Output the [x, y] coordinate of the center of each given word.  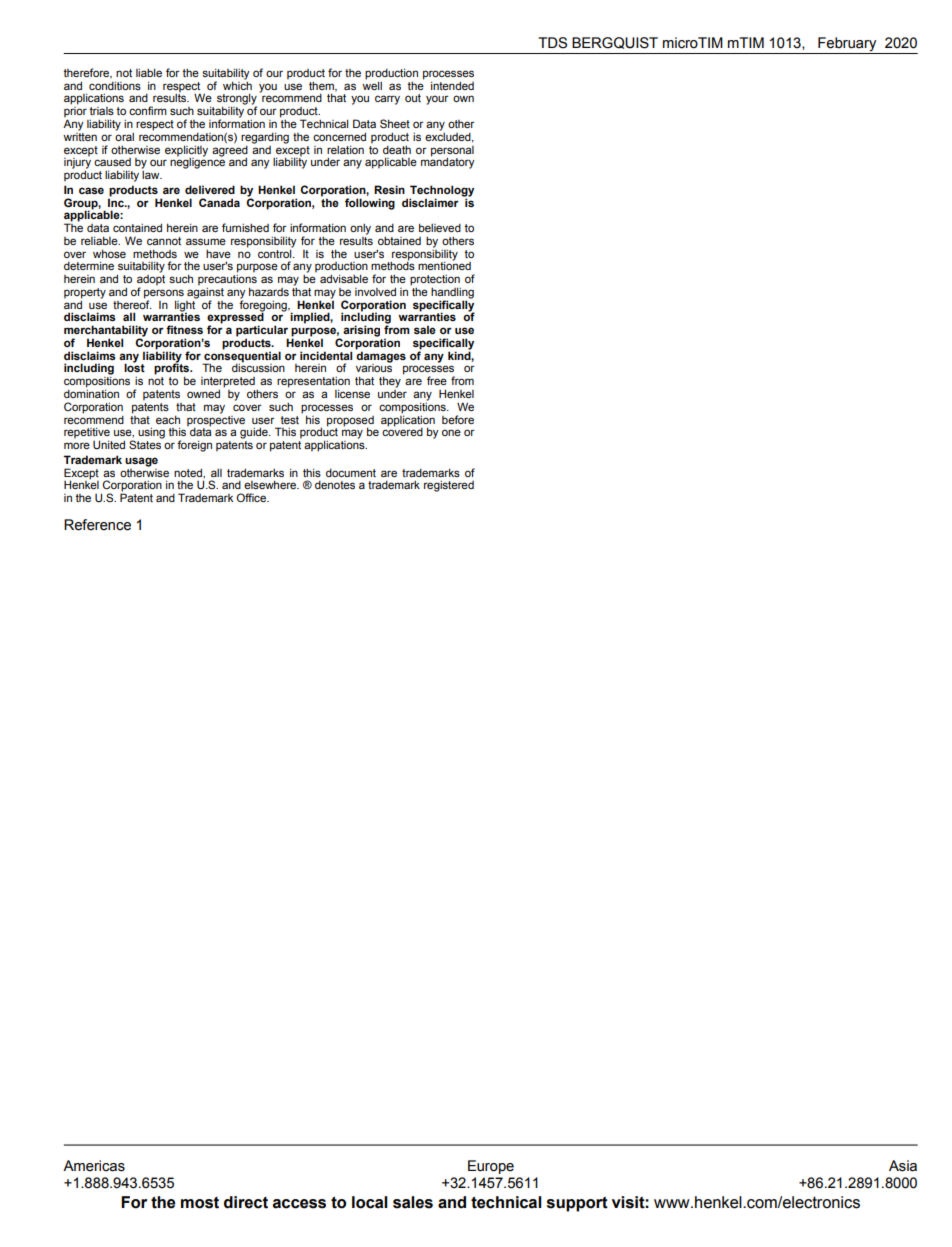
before [458, 419]
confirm [148, 110]
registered [449, 486]
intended [452, 85]
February [847, 45]
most [200, 1203]
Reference [97, 525]
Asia [903, 1166]
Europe [491, 1167]
